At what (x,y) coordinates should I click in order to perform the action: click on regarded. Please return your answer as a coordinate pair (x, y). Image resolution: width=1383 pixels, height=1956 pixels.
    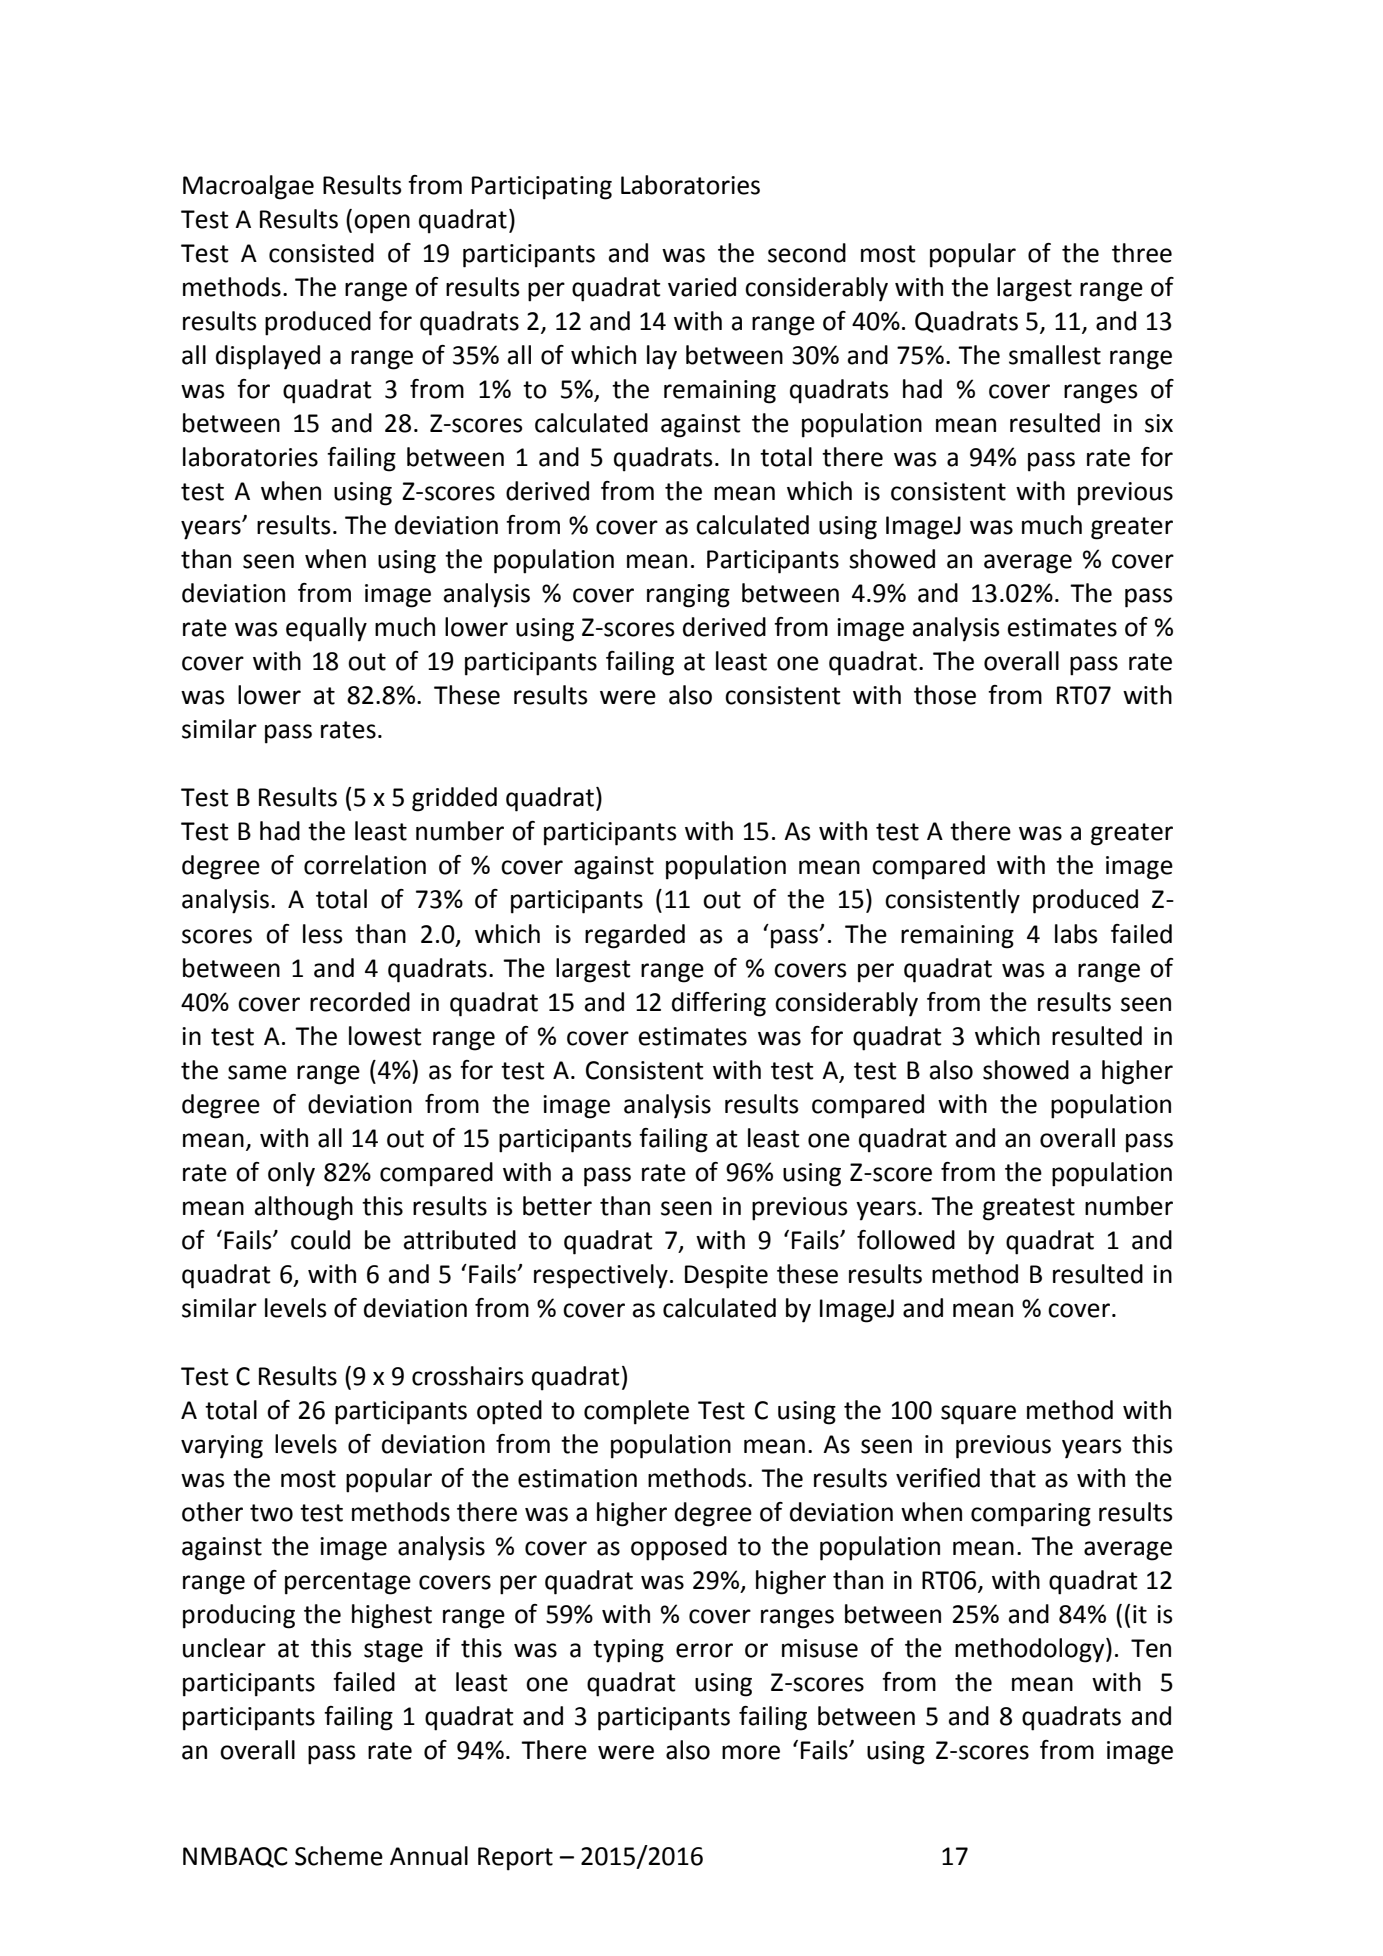
    Looking at the image, I should click on (635, 936).
